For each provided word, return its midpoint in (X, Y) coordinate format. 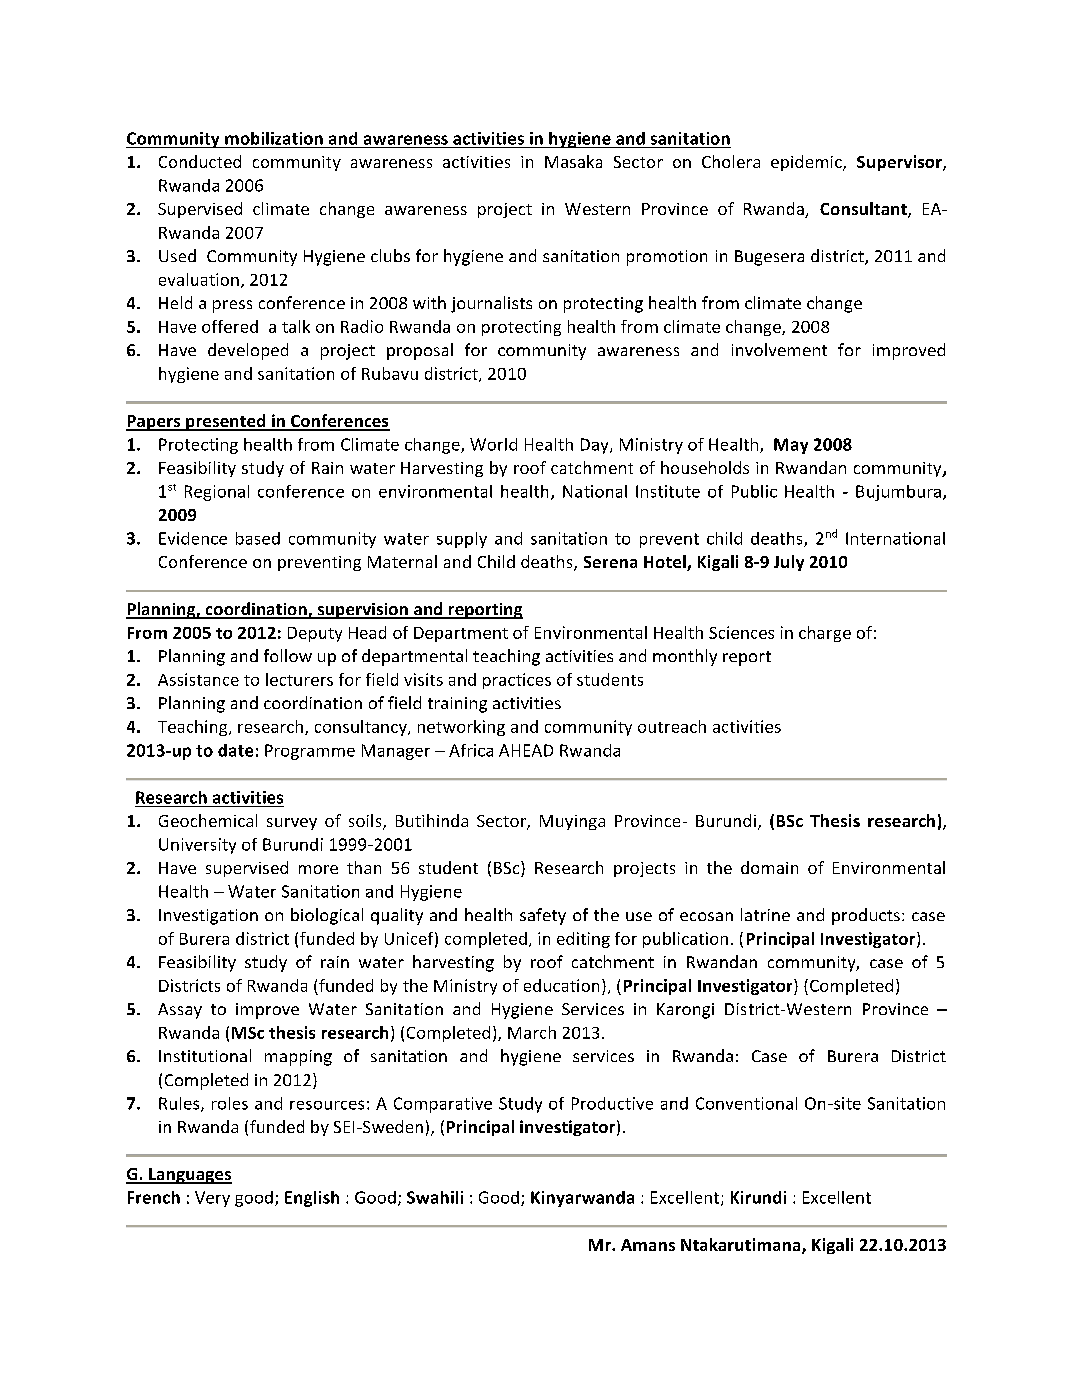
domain (769, 867)
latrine (765, 914)
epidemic (807, 163)
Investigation (208, 917)
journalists (491, 304)
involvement (779, 349)
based (258, 538)
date (235, 750)
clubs (390, 255)
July (789, 563)
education (561, 985)
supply (462, 540)
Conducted (200, 161)
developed (248, 351)
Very (212, 1199)
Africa (471, 750)
